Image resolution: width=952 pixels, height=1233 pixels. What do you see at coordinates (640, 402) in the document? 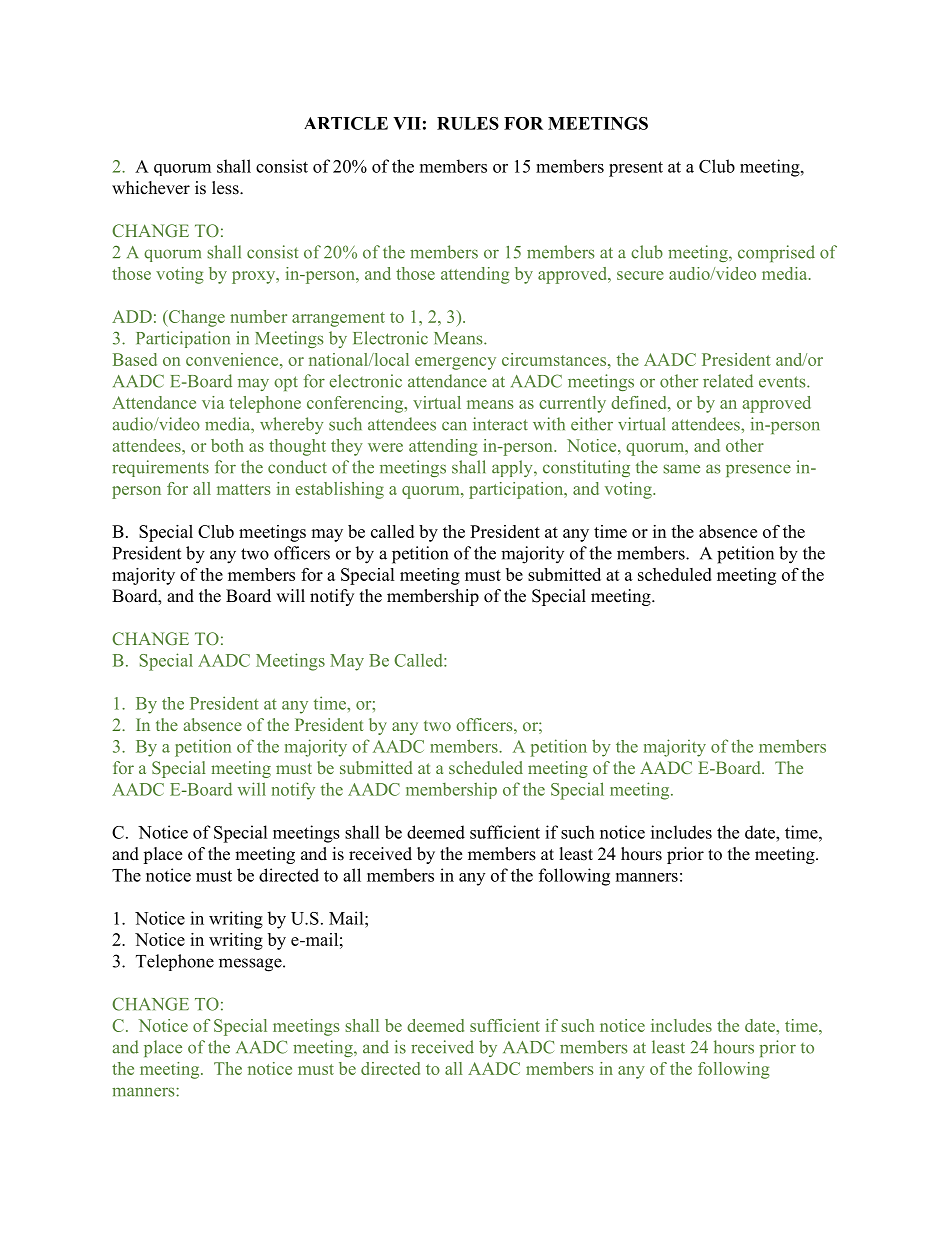
I see `defined` at bounding box center [640, 402].
